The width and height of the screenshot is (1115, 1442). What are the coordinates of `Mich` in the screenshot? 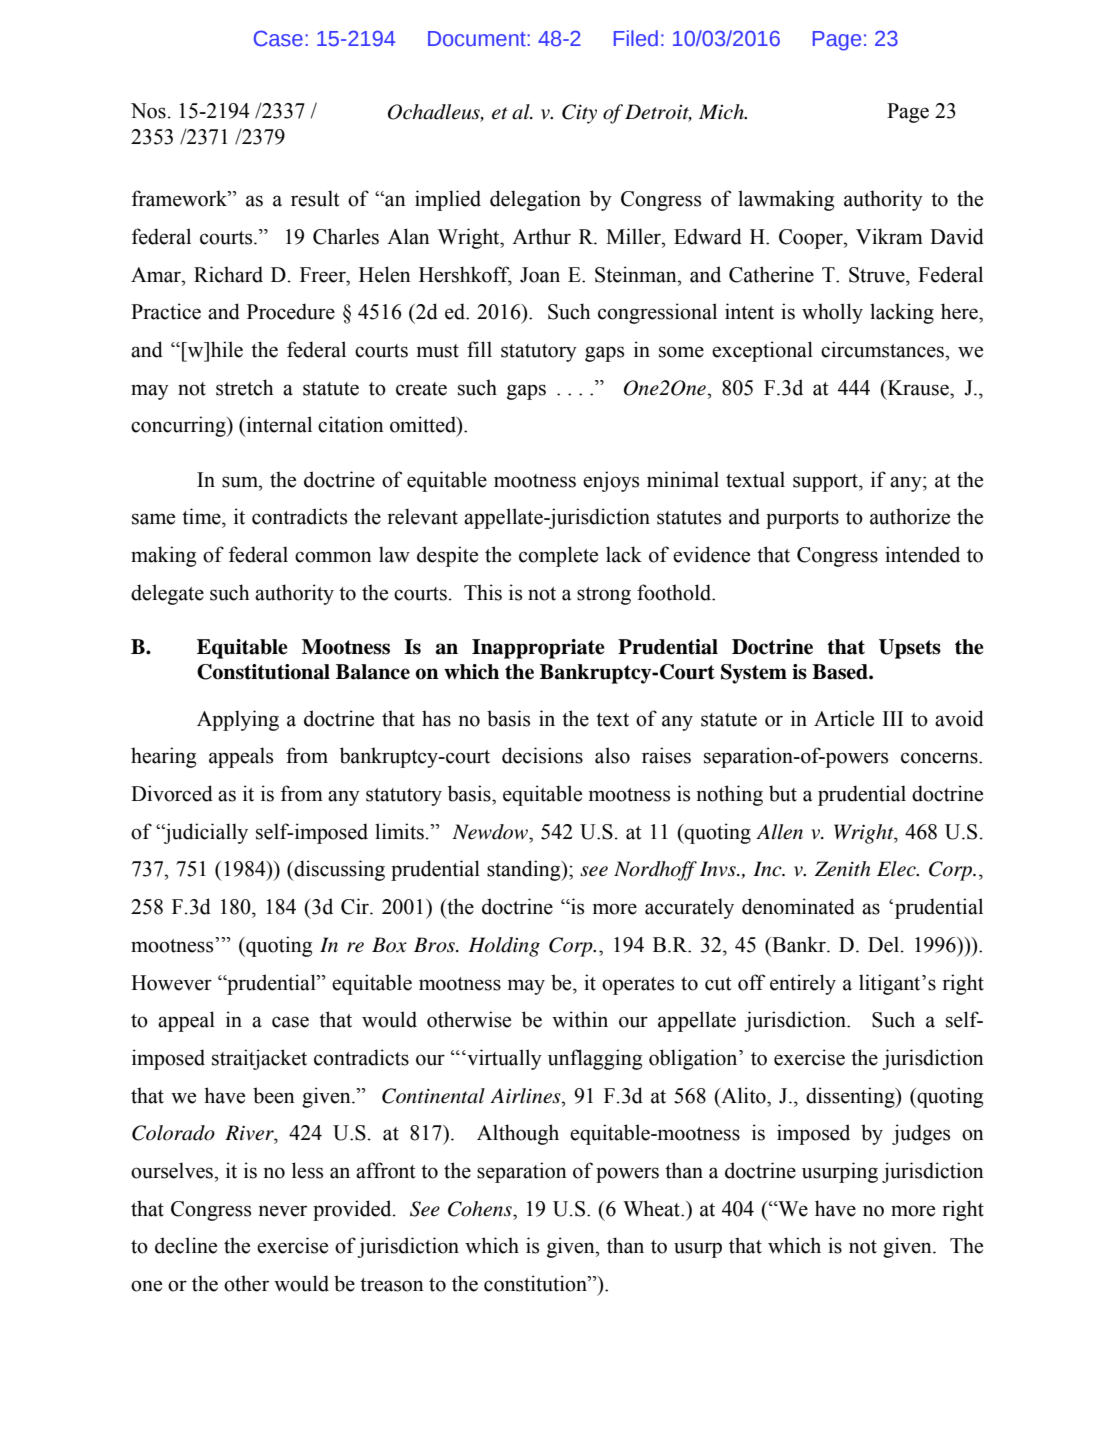 It's located at (722, 112).
